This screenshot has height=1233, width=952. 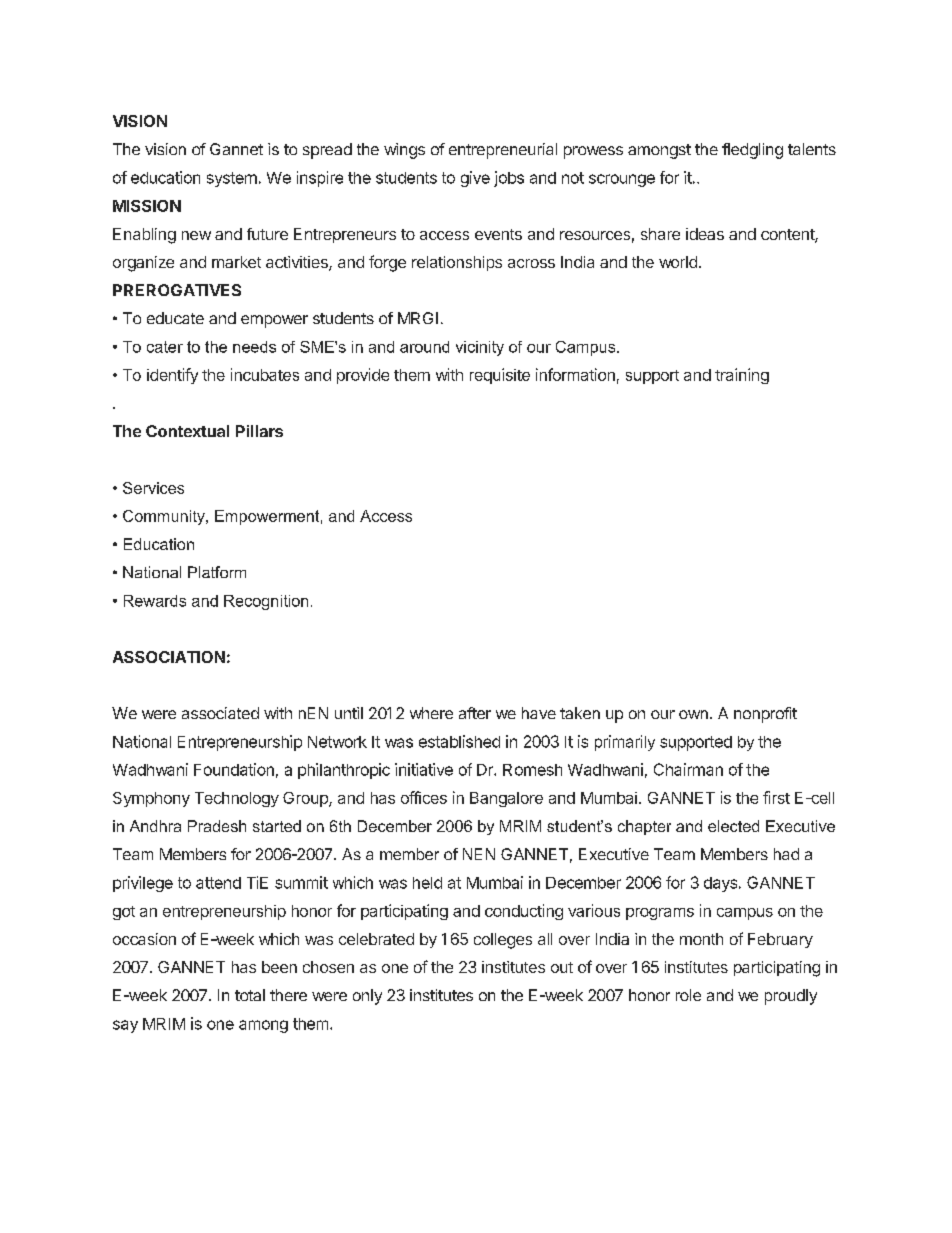 I want to click on own, so click(x=693, y=714).
